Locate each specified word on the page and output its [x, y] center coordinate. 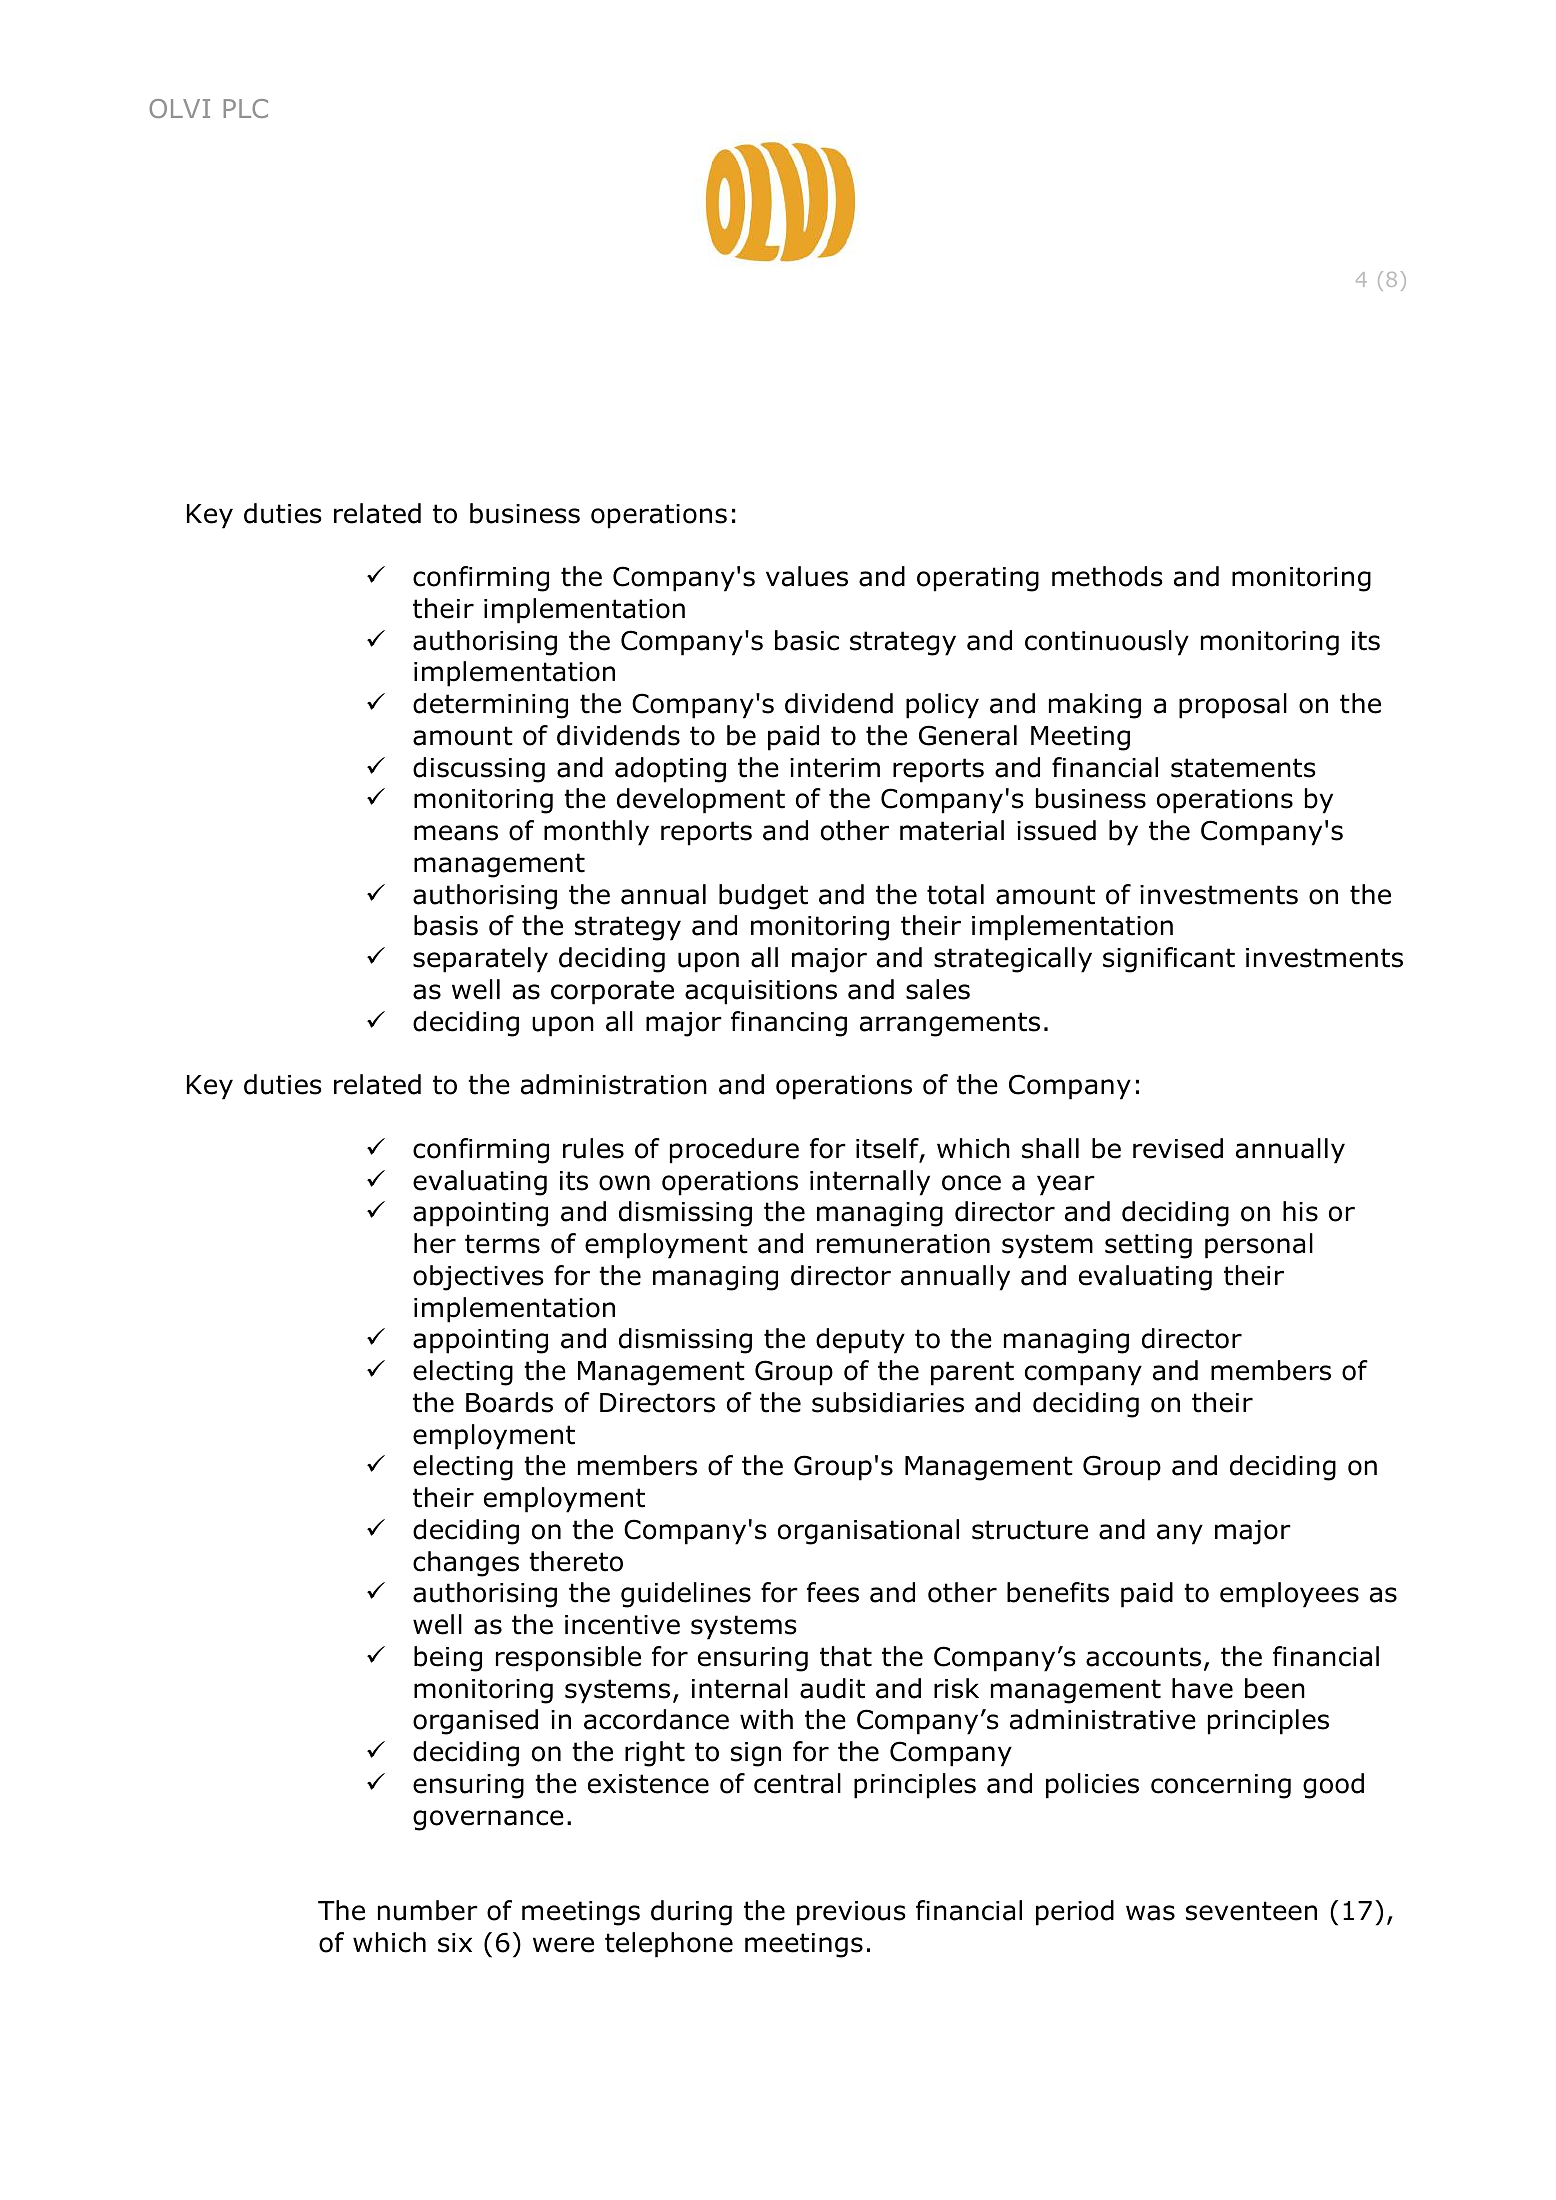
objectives [478, 1278]
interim [835, 768]
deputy [860, 1341]
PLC [246, 108]
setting [1148, 1246]
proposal [1233, 706]
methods [1107, 576]
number [428, 1910]
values [807, 576]
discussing [479, 770]
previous [851, 1913]
